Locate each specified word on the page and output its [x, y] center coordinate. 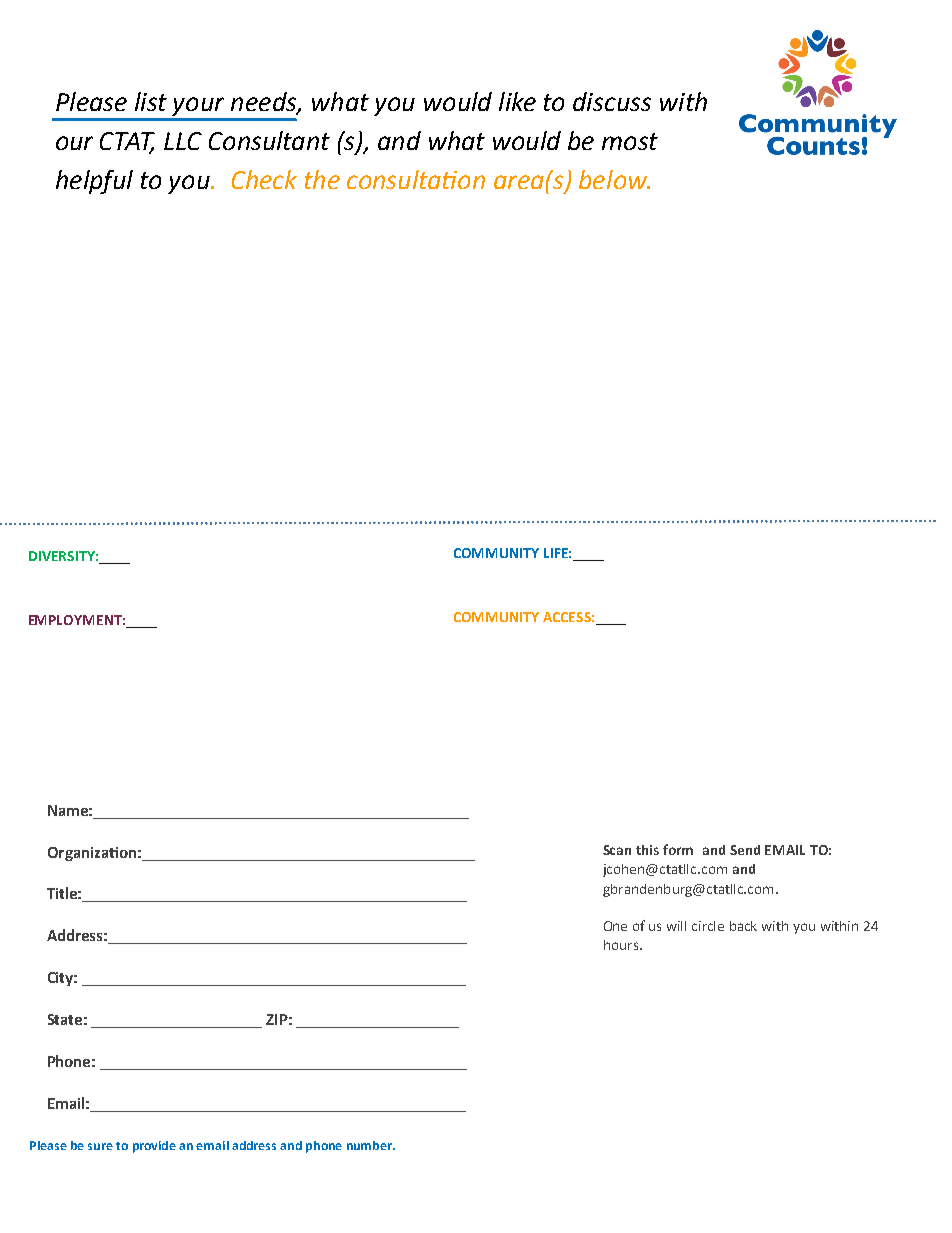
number [370, 1145]
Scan [617, 850]
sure [100, 1146]
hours [622, 945]
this [647, 850]
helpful [94, 182]
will [676, 926]
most [630, 141]
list [151, 101]
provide [154, 1147]
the [322, 179]
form [678, 849]
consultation [416, 179]
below [614, 179]
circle [708, 926]
